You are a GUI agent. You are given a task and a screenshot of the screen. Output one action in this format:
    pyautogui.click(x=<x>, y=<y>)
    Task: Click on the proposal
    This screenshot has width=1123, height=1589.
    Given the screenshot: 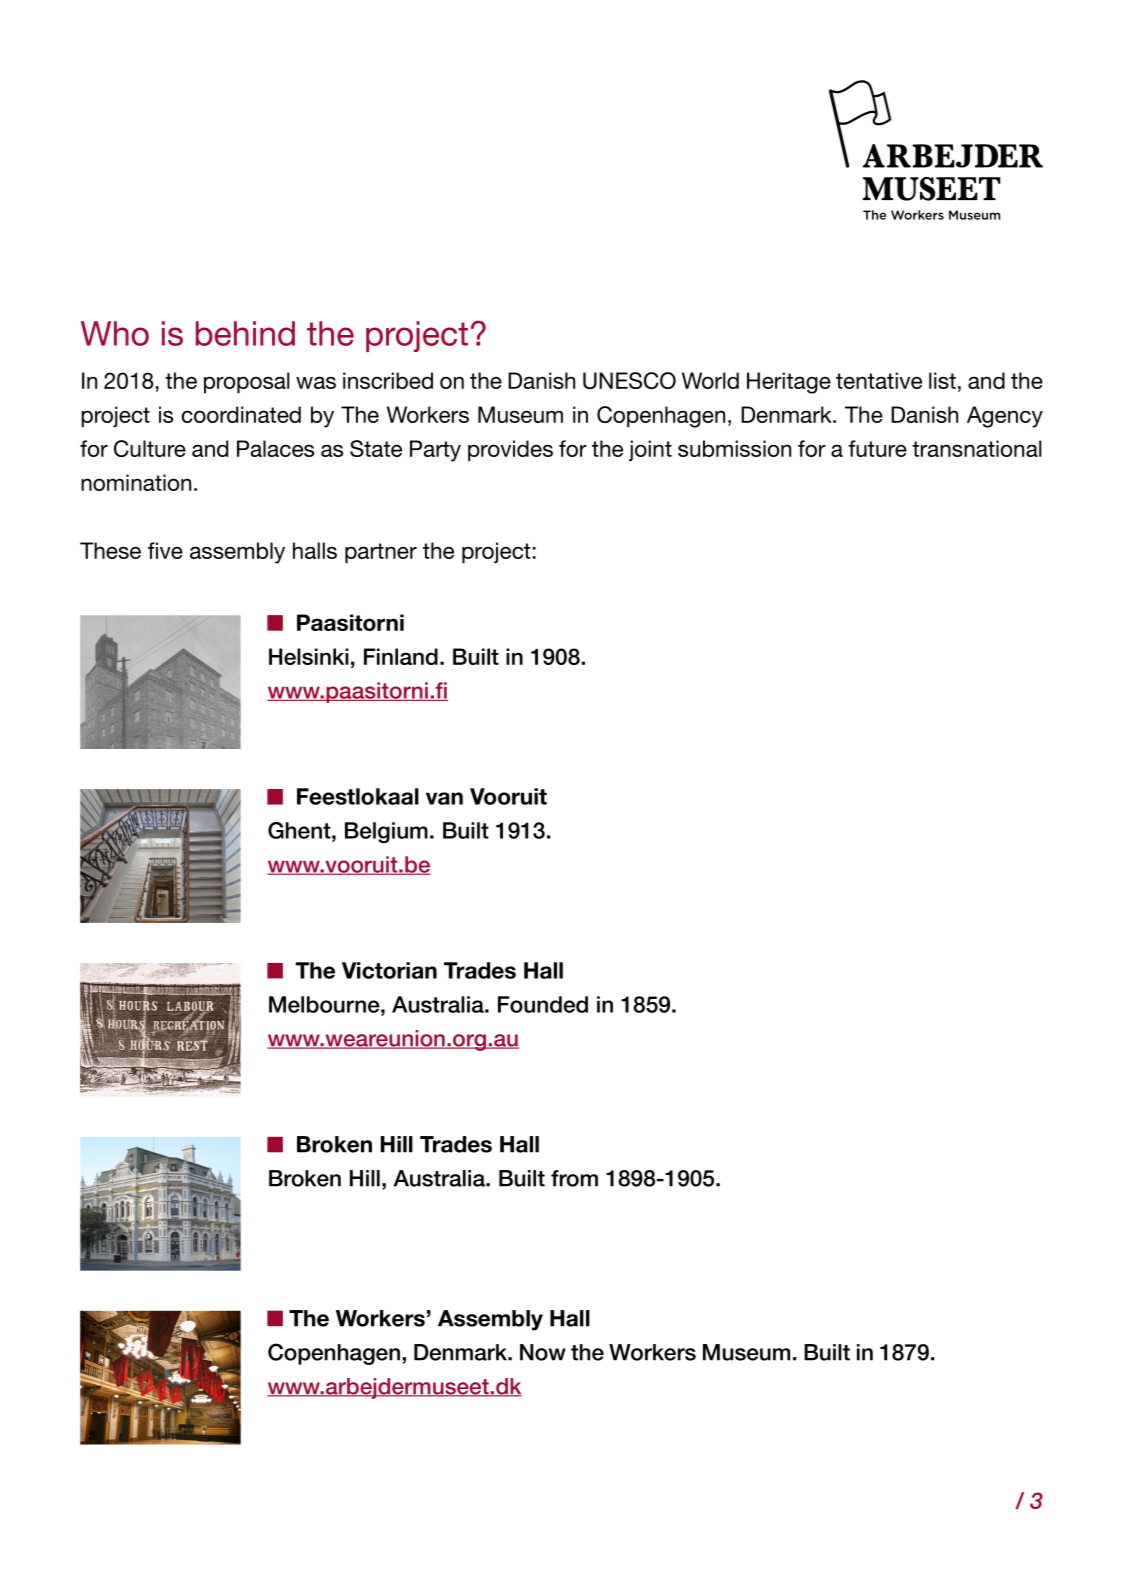 What is the action you would take?
    pyautogui.click(x=247, y=383)
